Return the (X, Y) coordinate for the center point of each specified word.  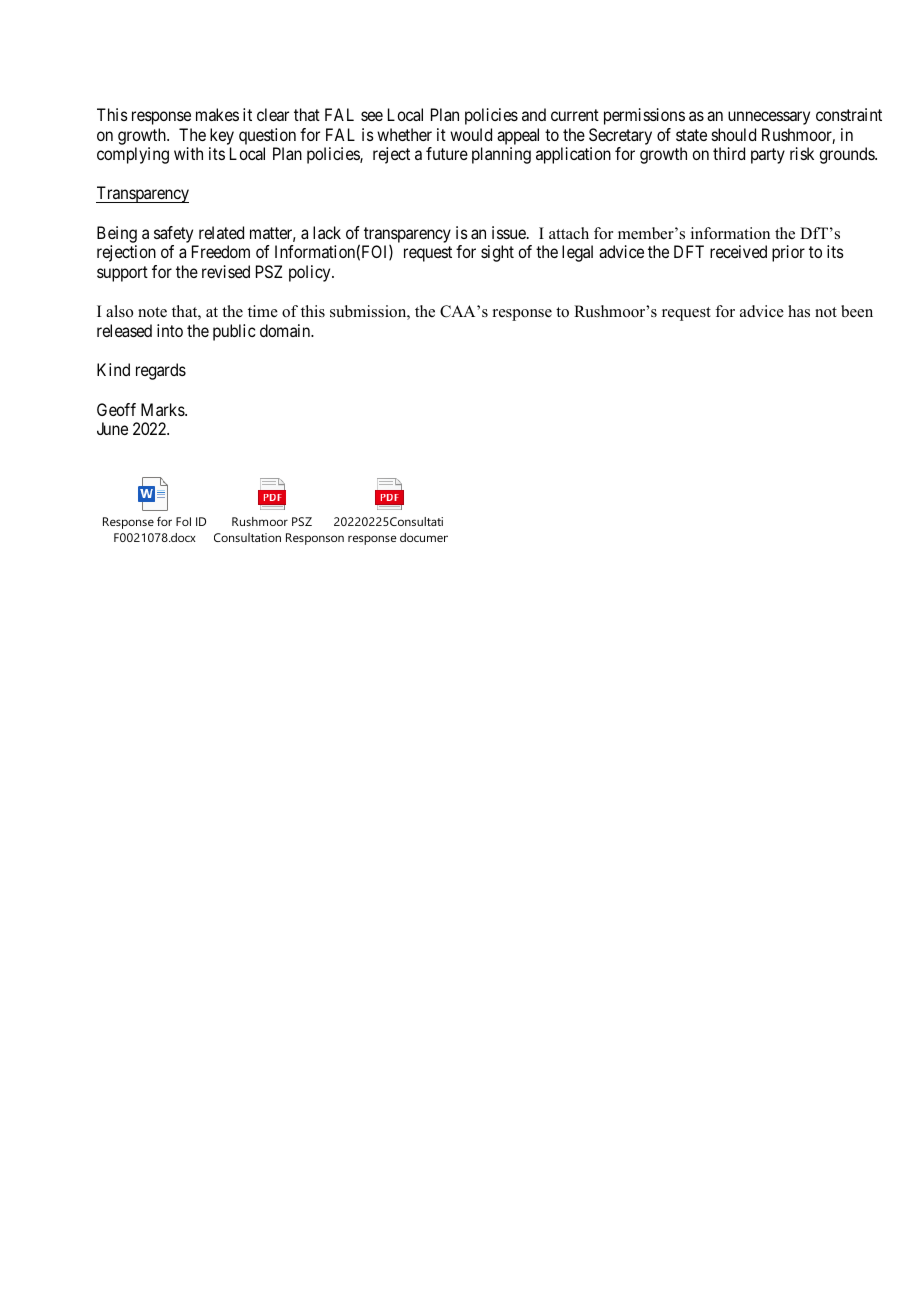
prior (788, 253)
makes (217, 114)
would (471, 134)
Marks (163, 409)
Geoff (116, 409)
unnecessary (769, 118)
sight (497, 253)
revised (226, 271)
